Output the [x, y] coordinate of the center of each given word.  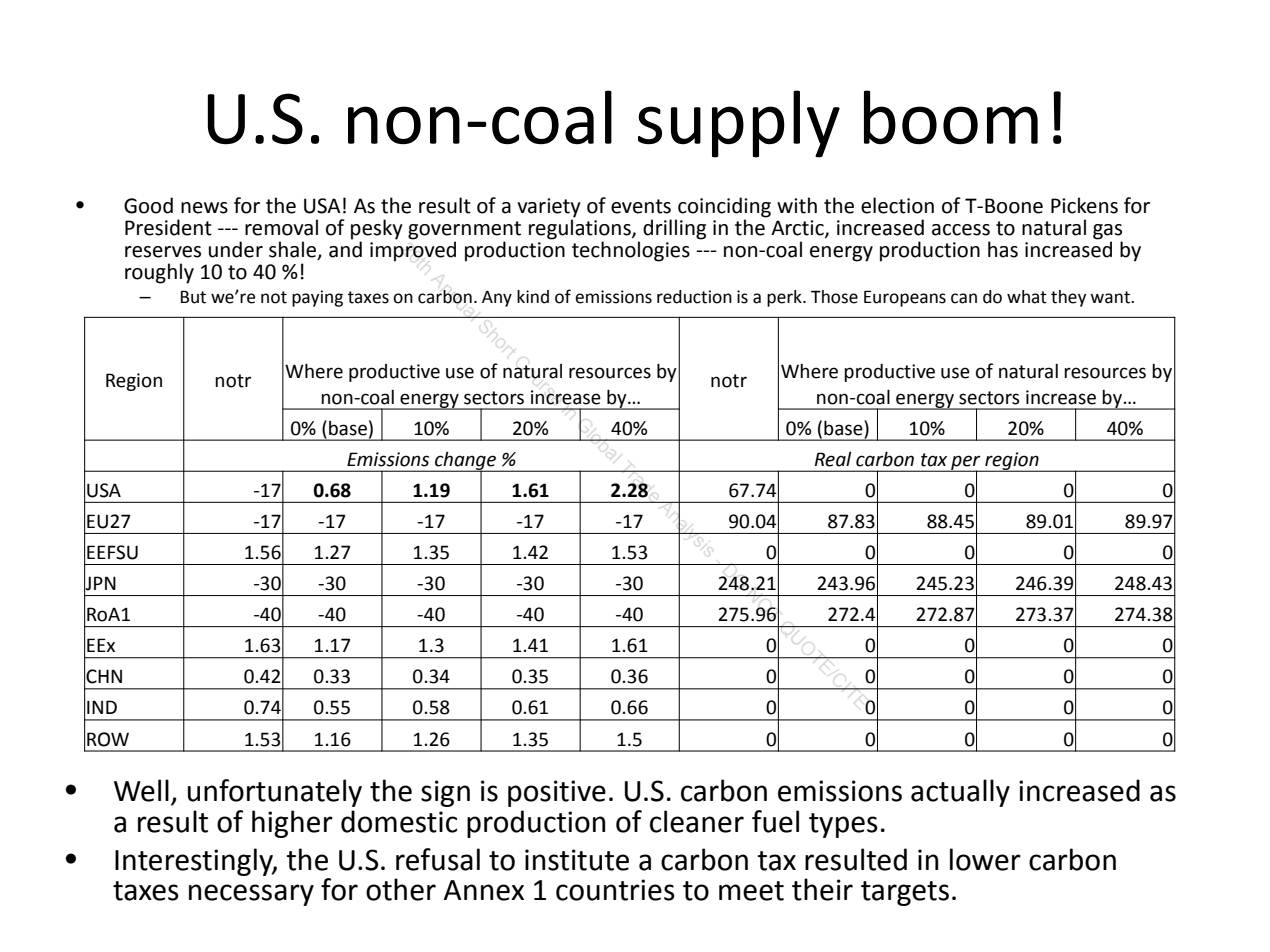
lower [985, 859]
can [964, 298]
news [204, 208]
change [465, 461]
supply [739, 124]
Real [833, 459]
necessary [251, 895]
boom [951, 117]
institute [577, 860]
